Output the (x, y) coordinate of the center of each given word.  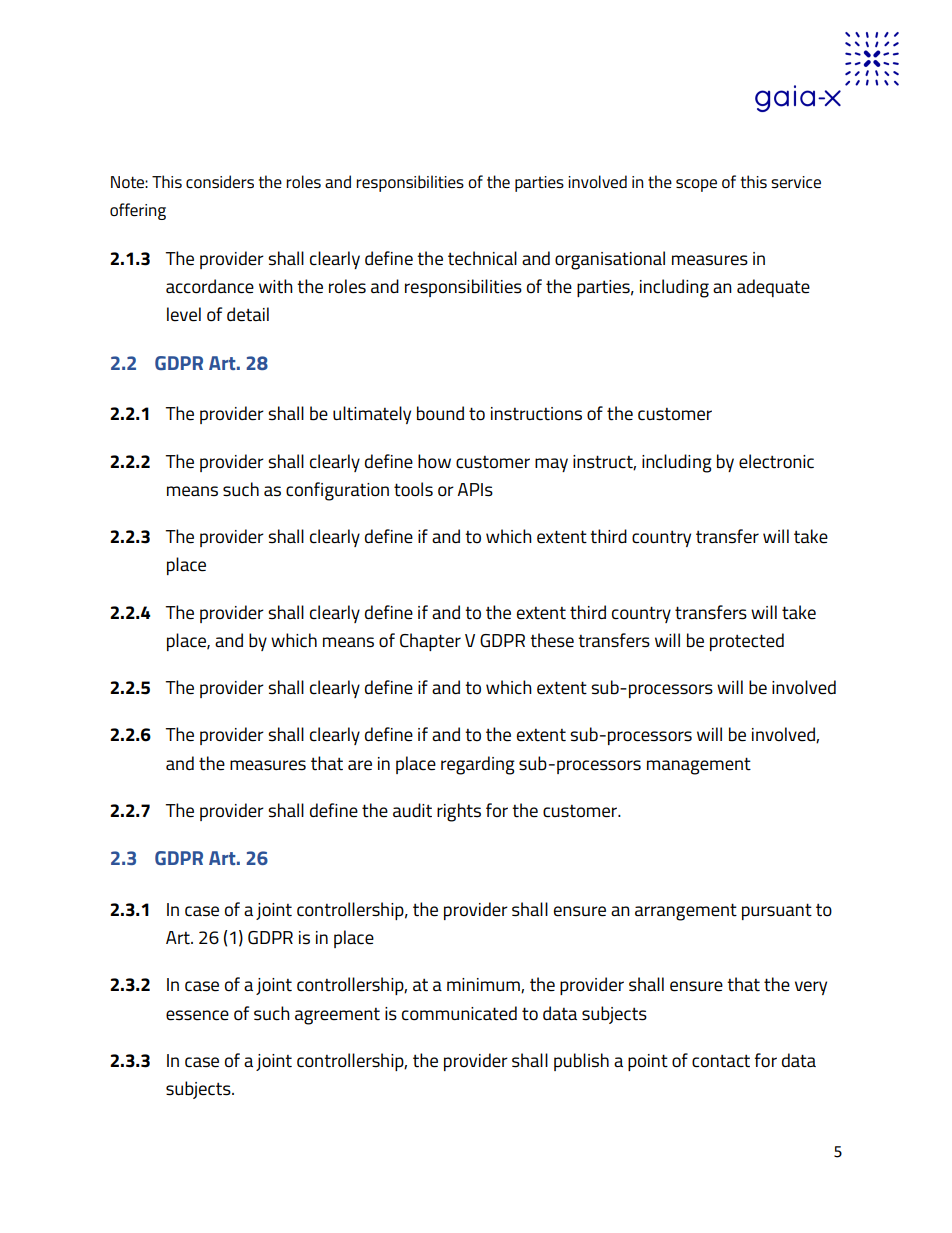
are (360, 765)
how (434, 461)
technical (482, 258)
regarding (478, 765)
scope (696, 185)
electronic (776, 461)
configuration (337, 491)
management (699, 766)
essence (197, 1015)
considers (220, 181)
